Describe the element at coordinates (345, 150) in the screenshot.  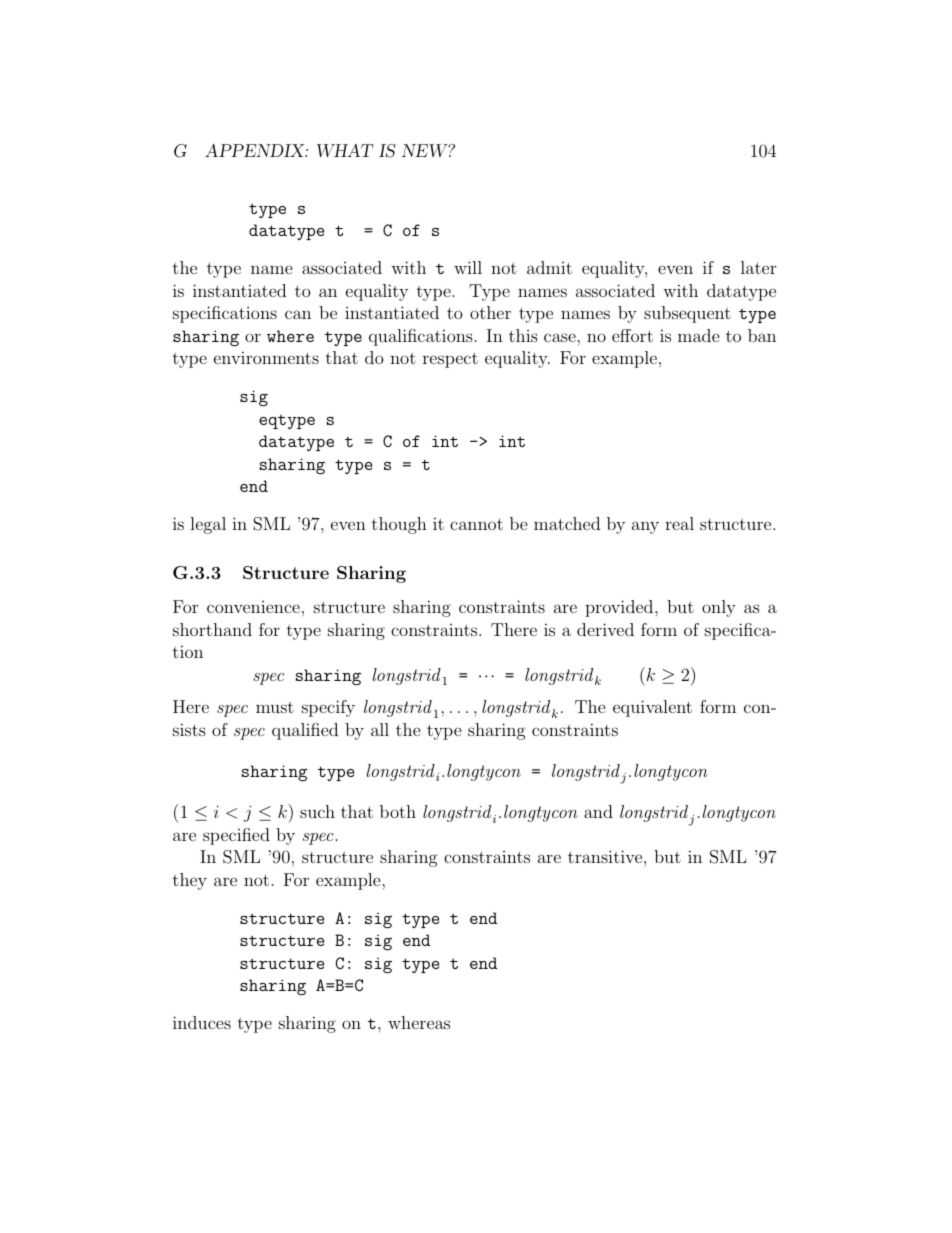
I see `WHAT` at that location.
